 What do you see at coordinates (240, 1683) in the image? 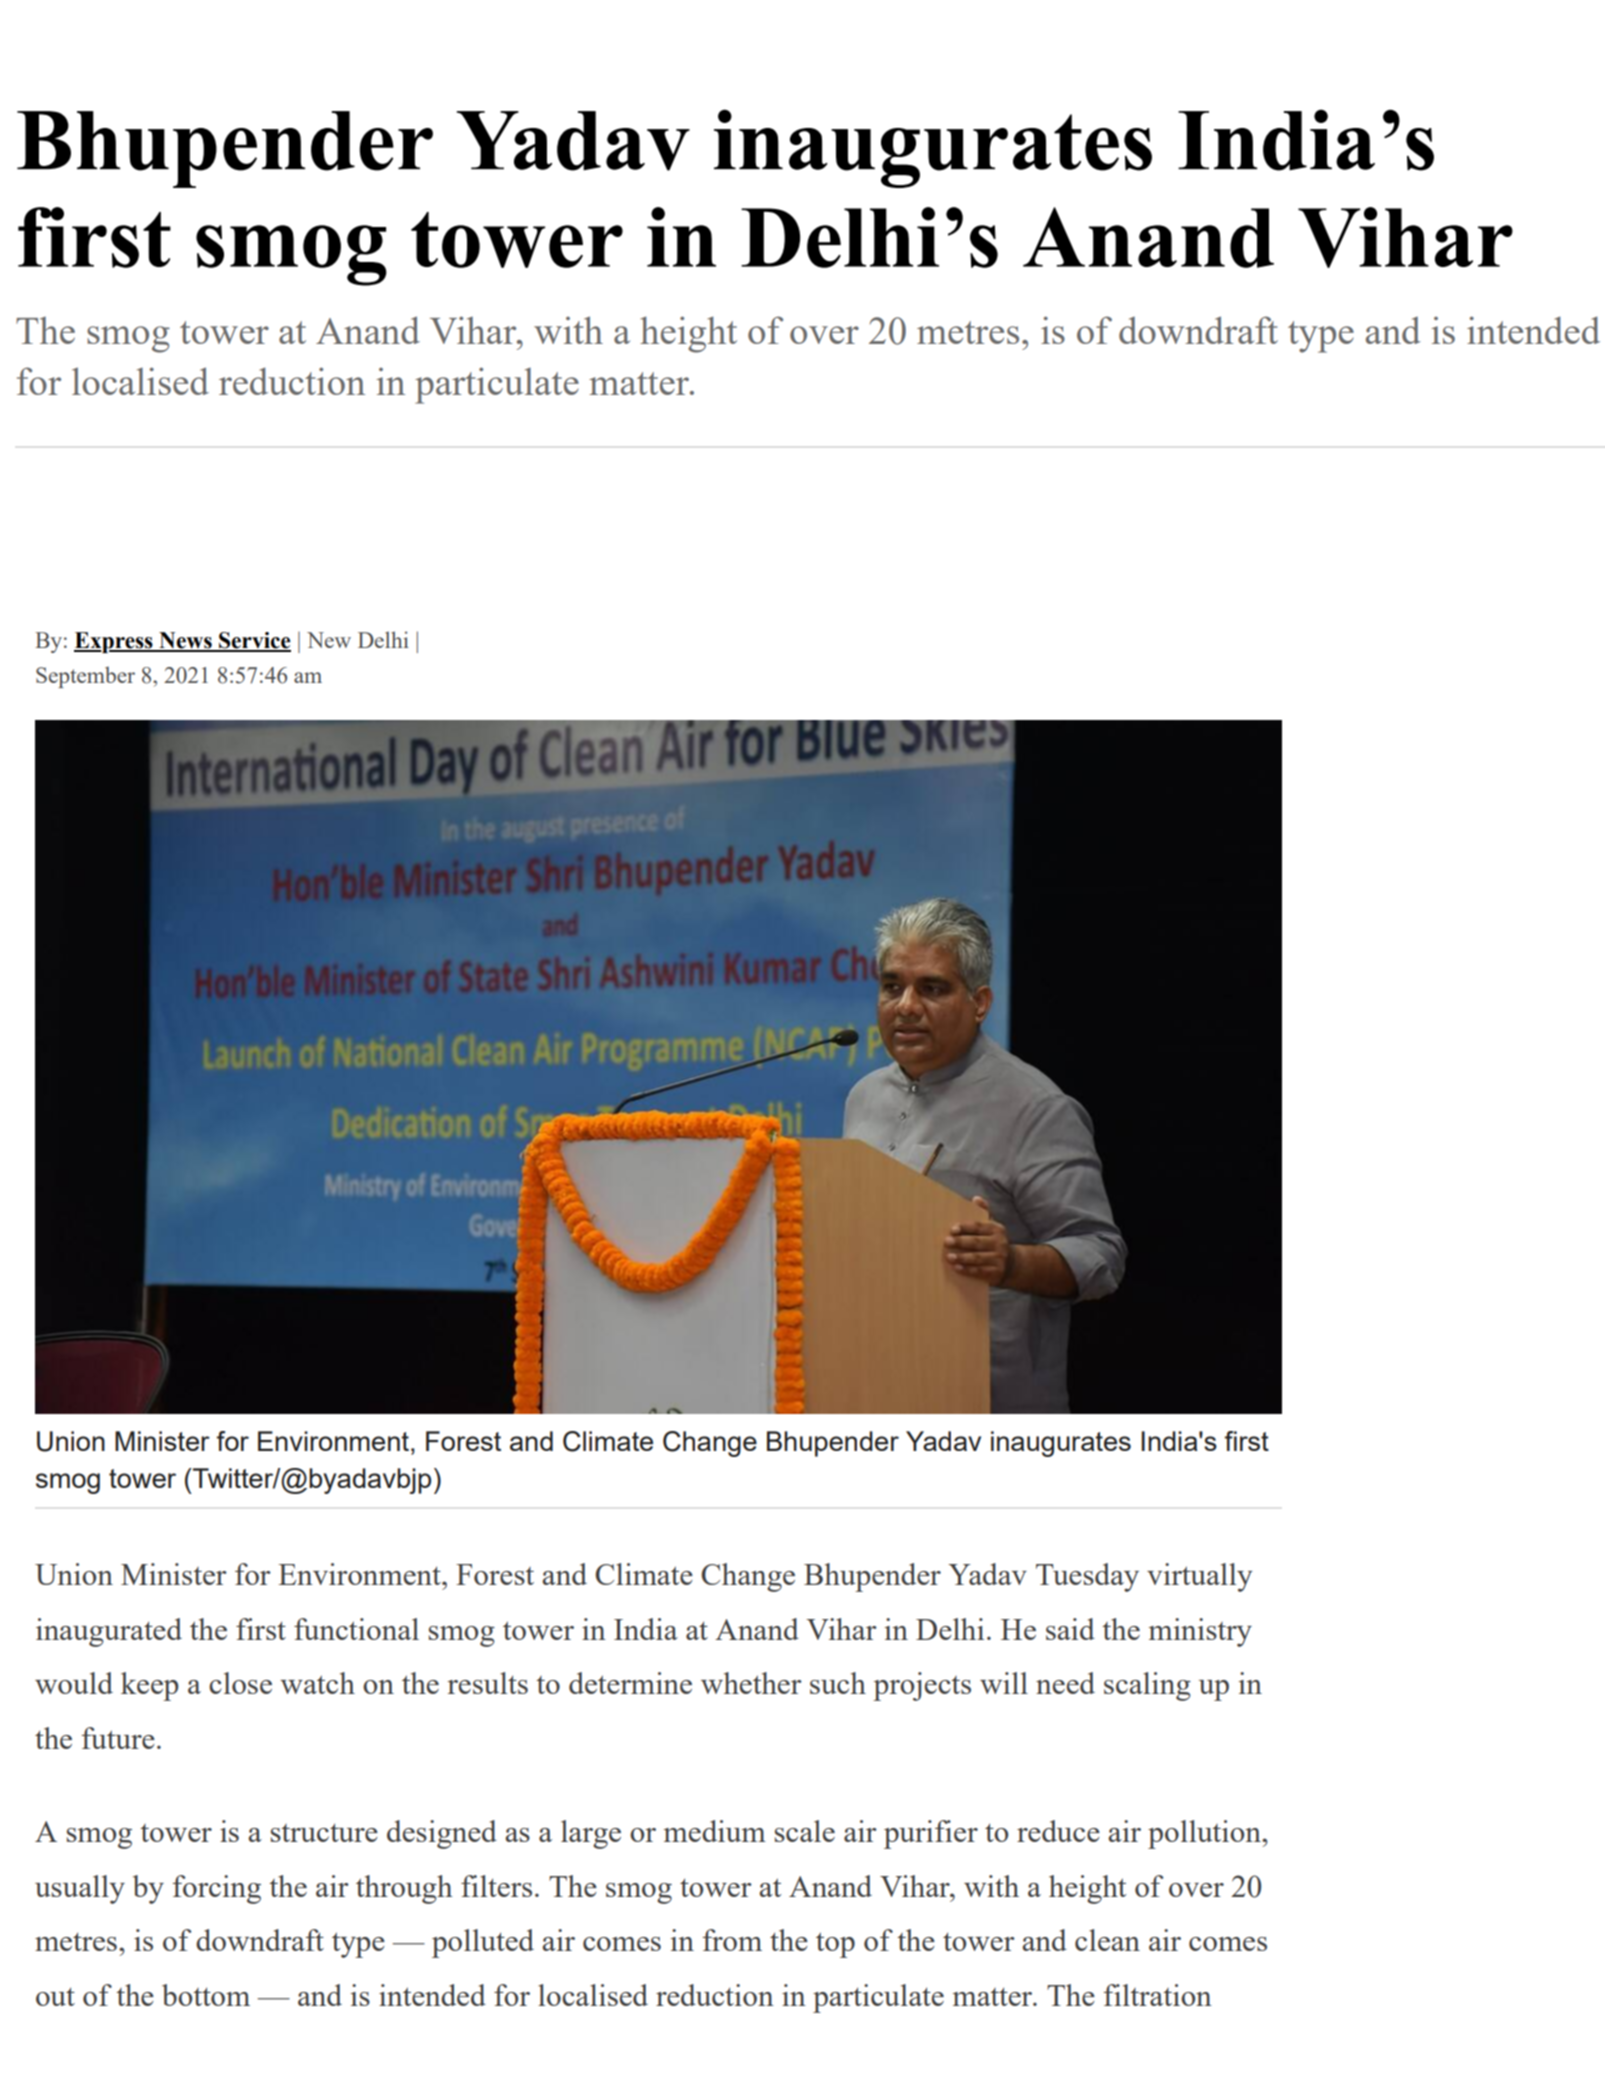
I see `close` at bounding box center [240, 1683].
